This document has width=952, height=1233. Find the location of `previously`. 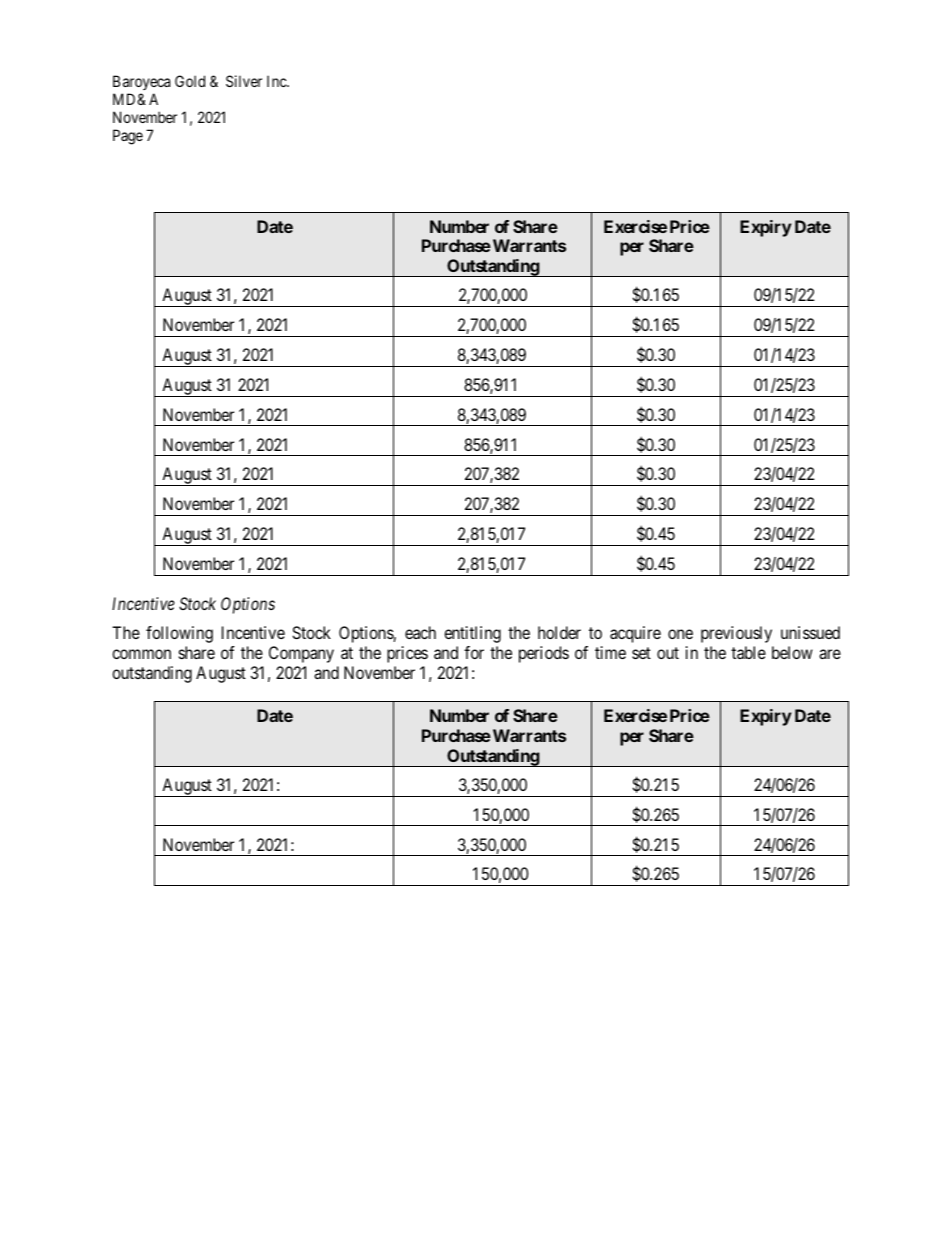

previously is located at coordinates (736, 634).
